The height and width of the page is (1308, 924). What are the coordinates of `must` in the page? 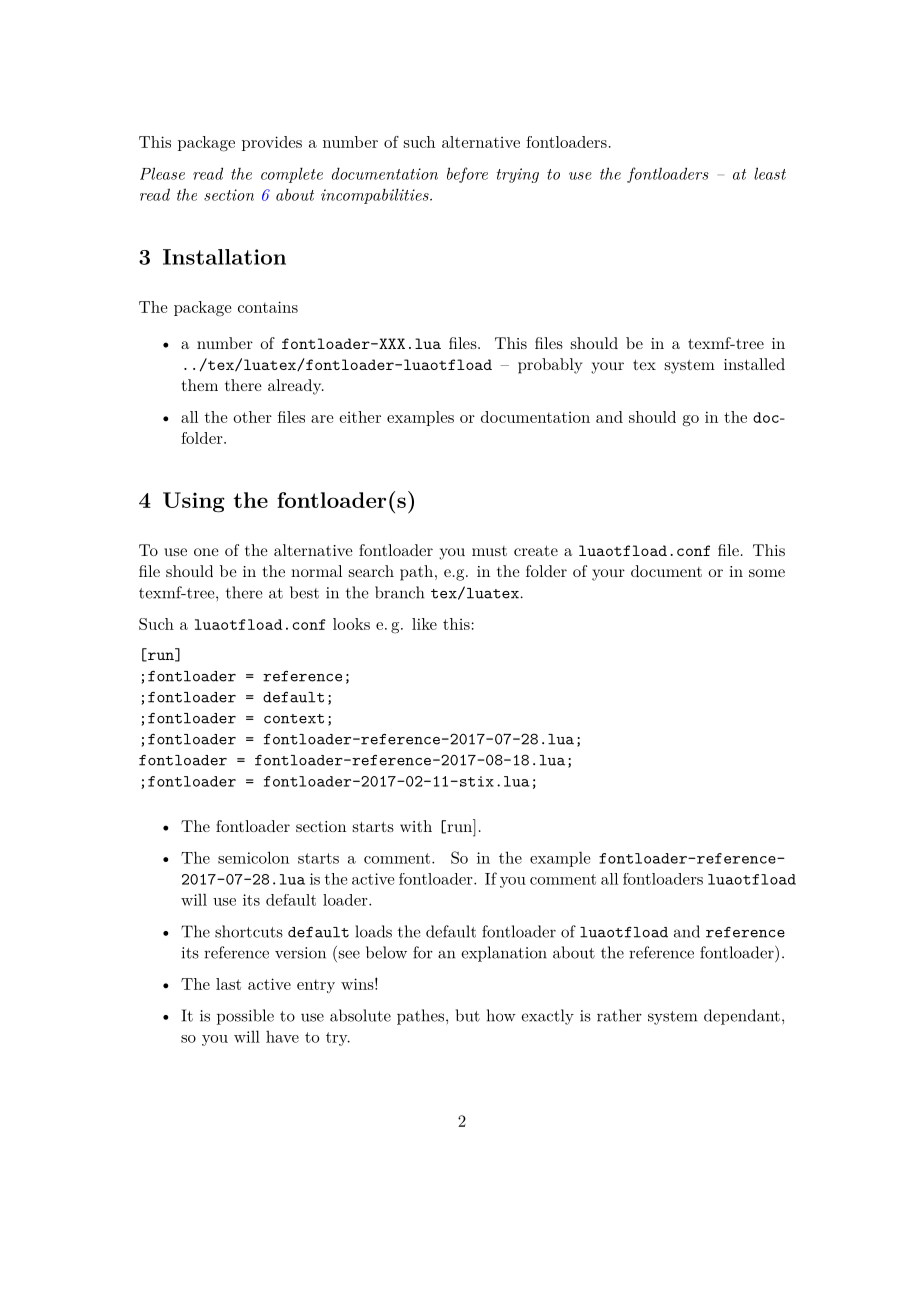 It's located at (489, 551).
